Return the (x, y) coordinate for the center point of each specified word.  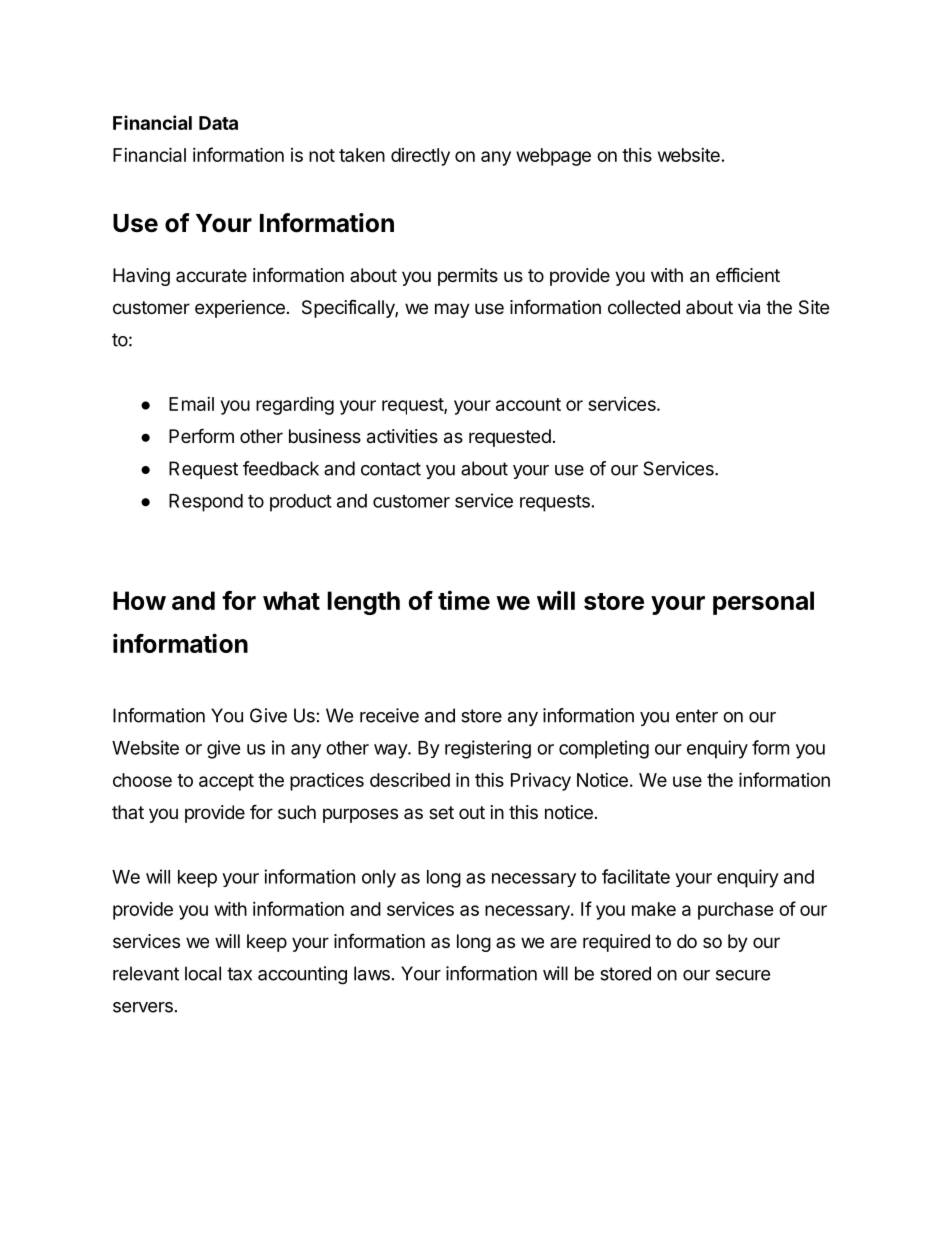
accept (226, 782)
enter (697, 716)
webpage (553, 157)
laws (372, 973)
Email (191, 404)
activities (402, 436)
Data (218, 123)
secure (743, 975)
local (203, 973)
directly (420, 157)
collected (644, 307)
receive (389, 715)
